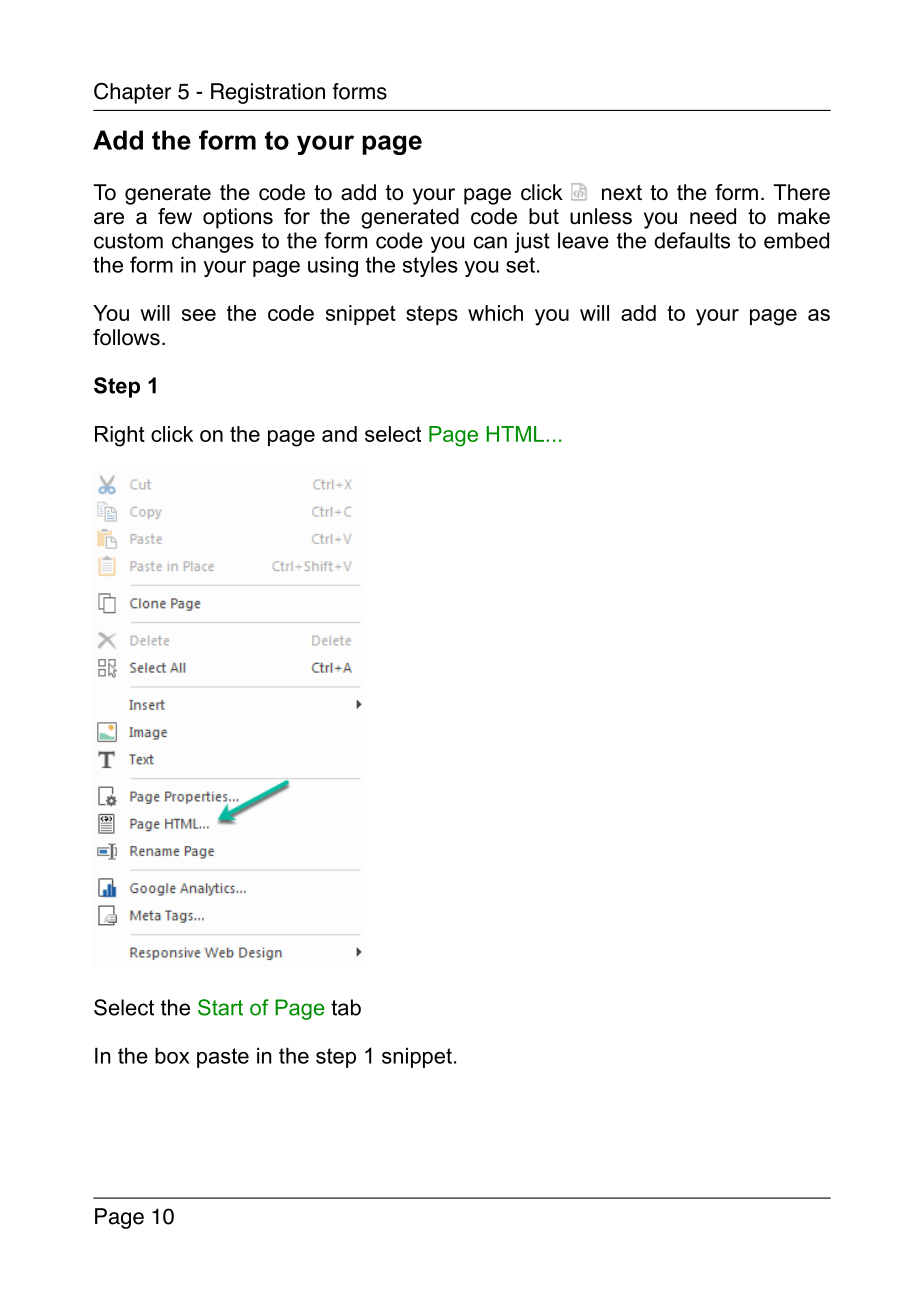 Image resolution: width=924 pixels, height=1308 pixels. I want to click on tab, so click(346, 1007).
